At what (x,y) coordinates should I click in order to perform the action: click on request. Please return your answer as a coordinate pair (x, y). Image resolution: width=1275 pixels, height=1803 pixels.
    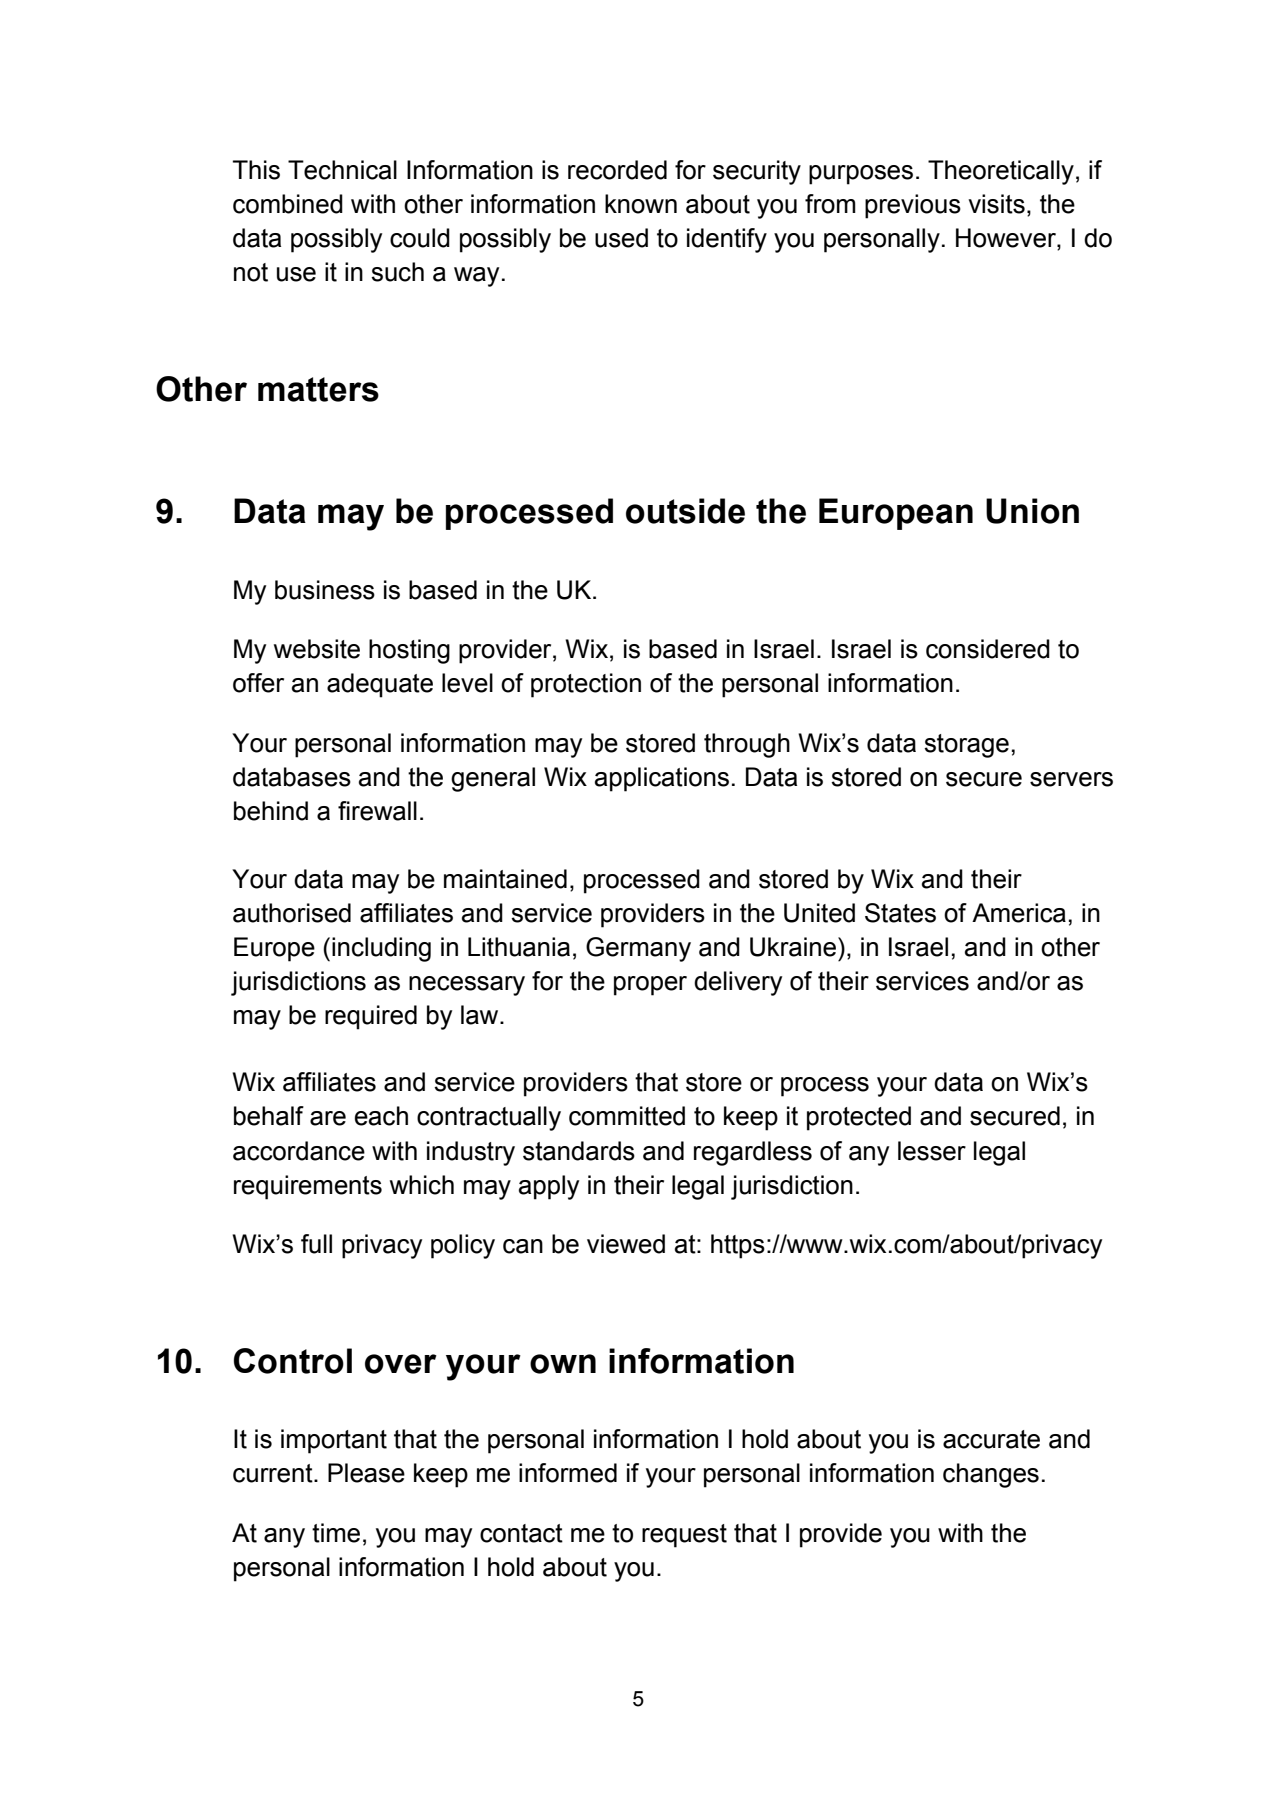
    Looking at the image, I should click on (684, 1536).
